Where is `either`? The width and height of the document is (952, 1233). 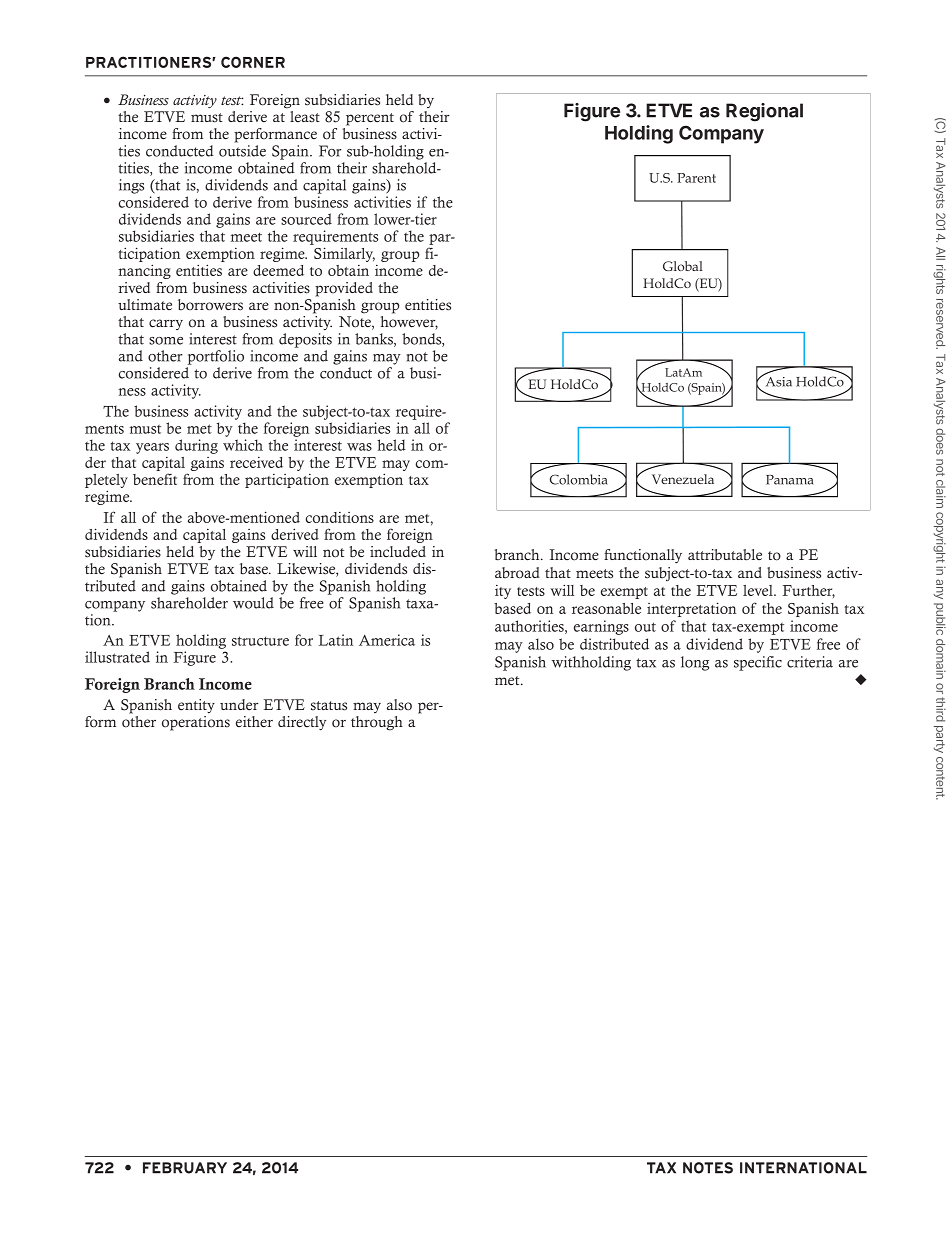 either is located at coordinates (254, 722).
